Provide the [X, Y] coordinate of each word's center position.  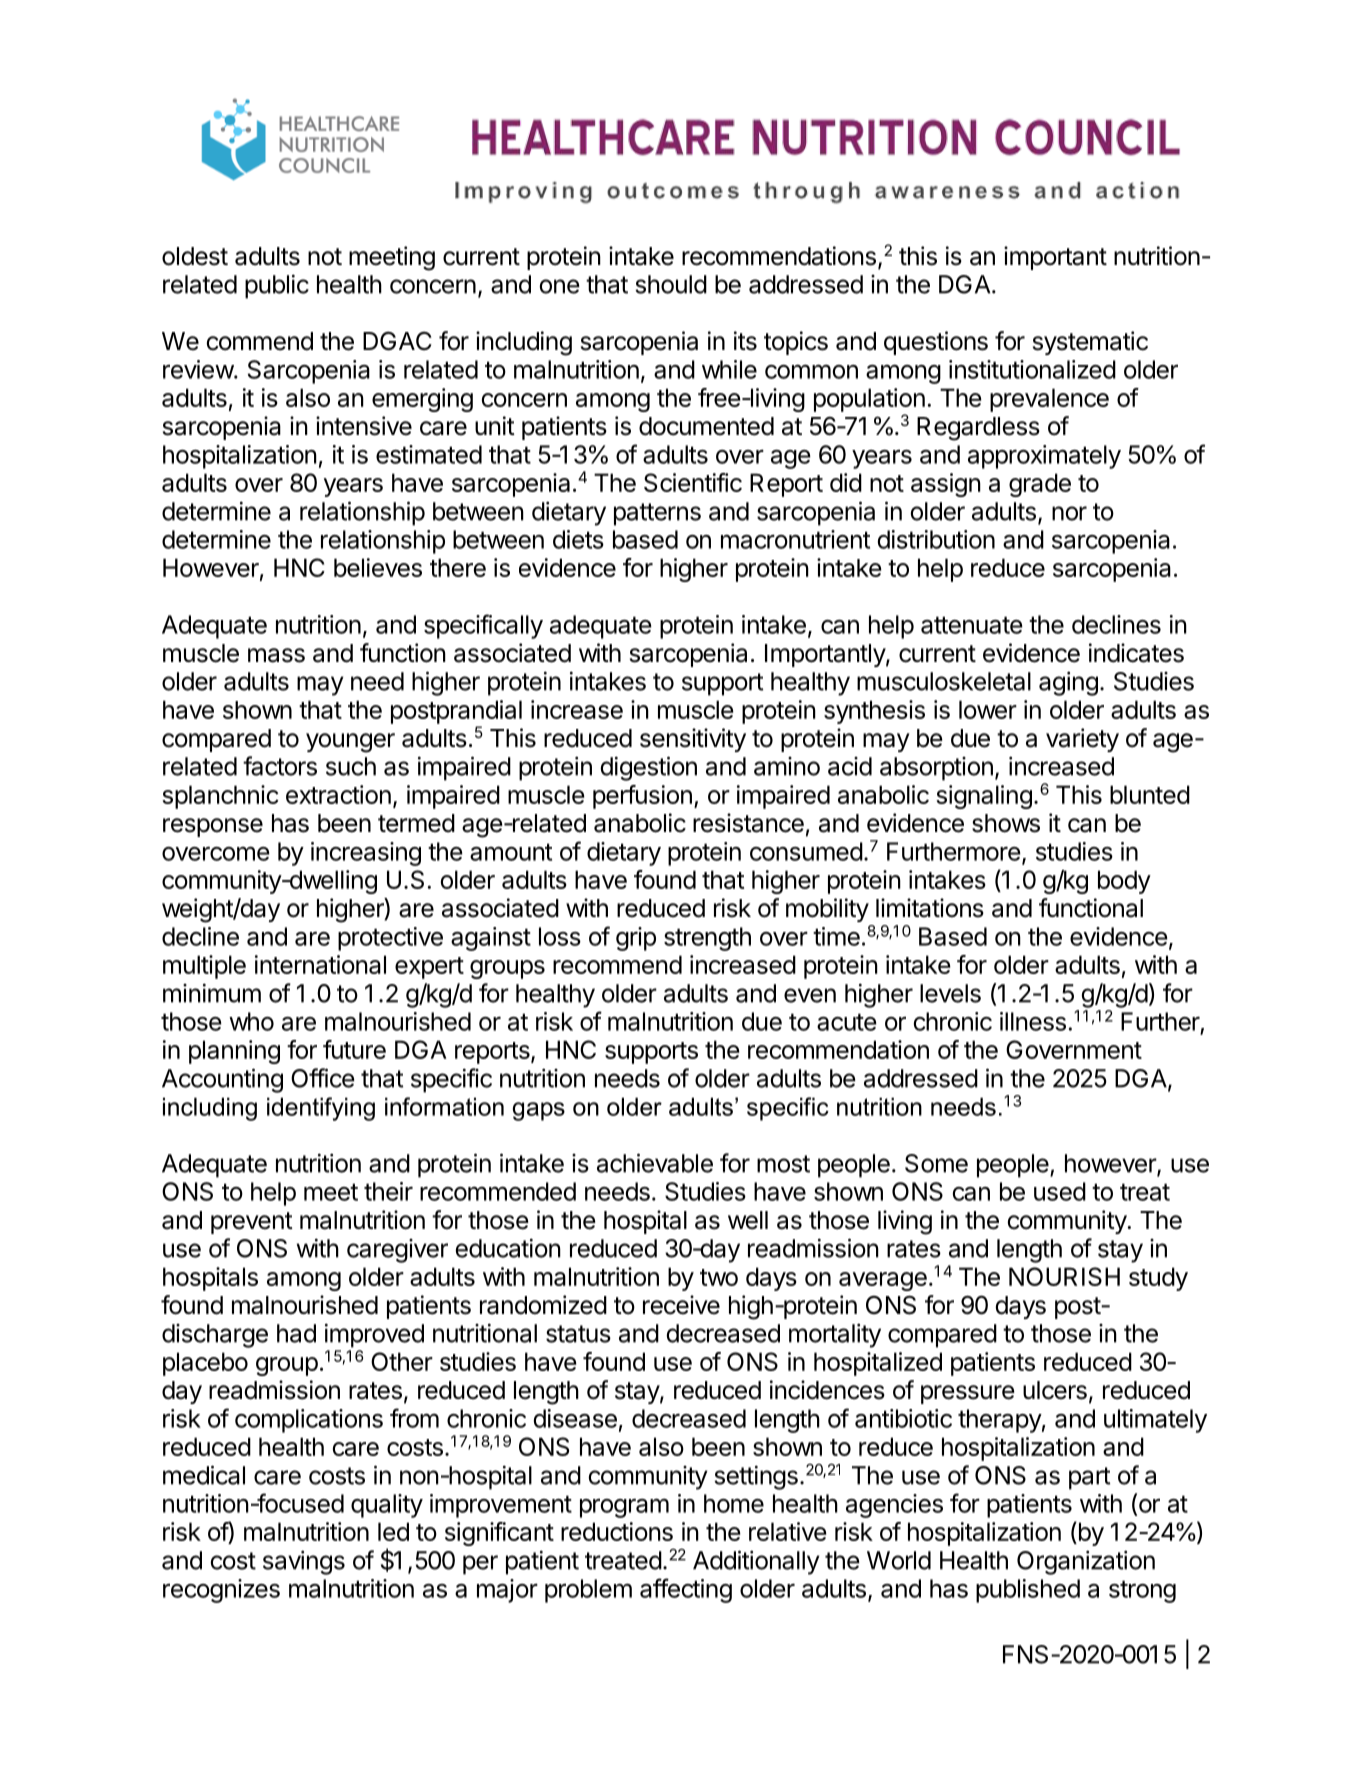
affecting [686, 1590]
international [320, 964]
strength [707, 939]
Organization [1086, 1562]
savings [304, 1562]
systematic [1090, 343]
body [1124, 882]
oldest [195, 256]
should [671, 284]
